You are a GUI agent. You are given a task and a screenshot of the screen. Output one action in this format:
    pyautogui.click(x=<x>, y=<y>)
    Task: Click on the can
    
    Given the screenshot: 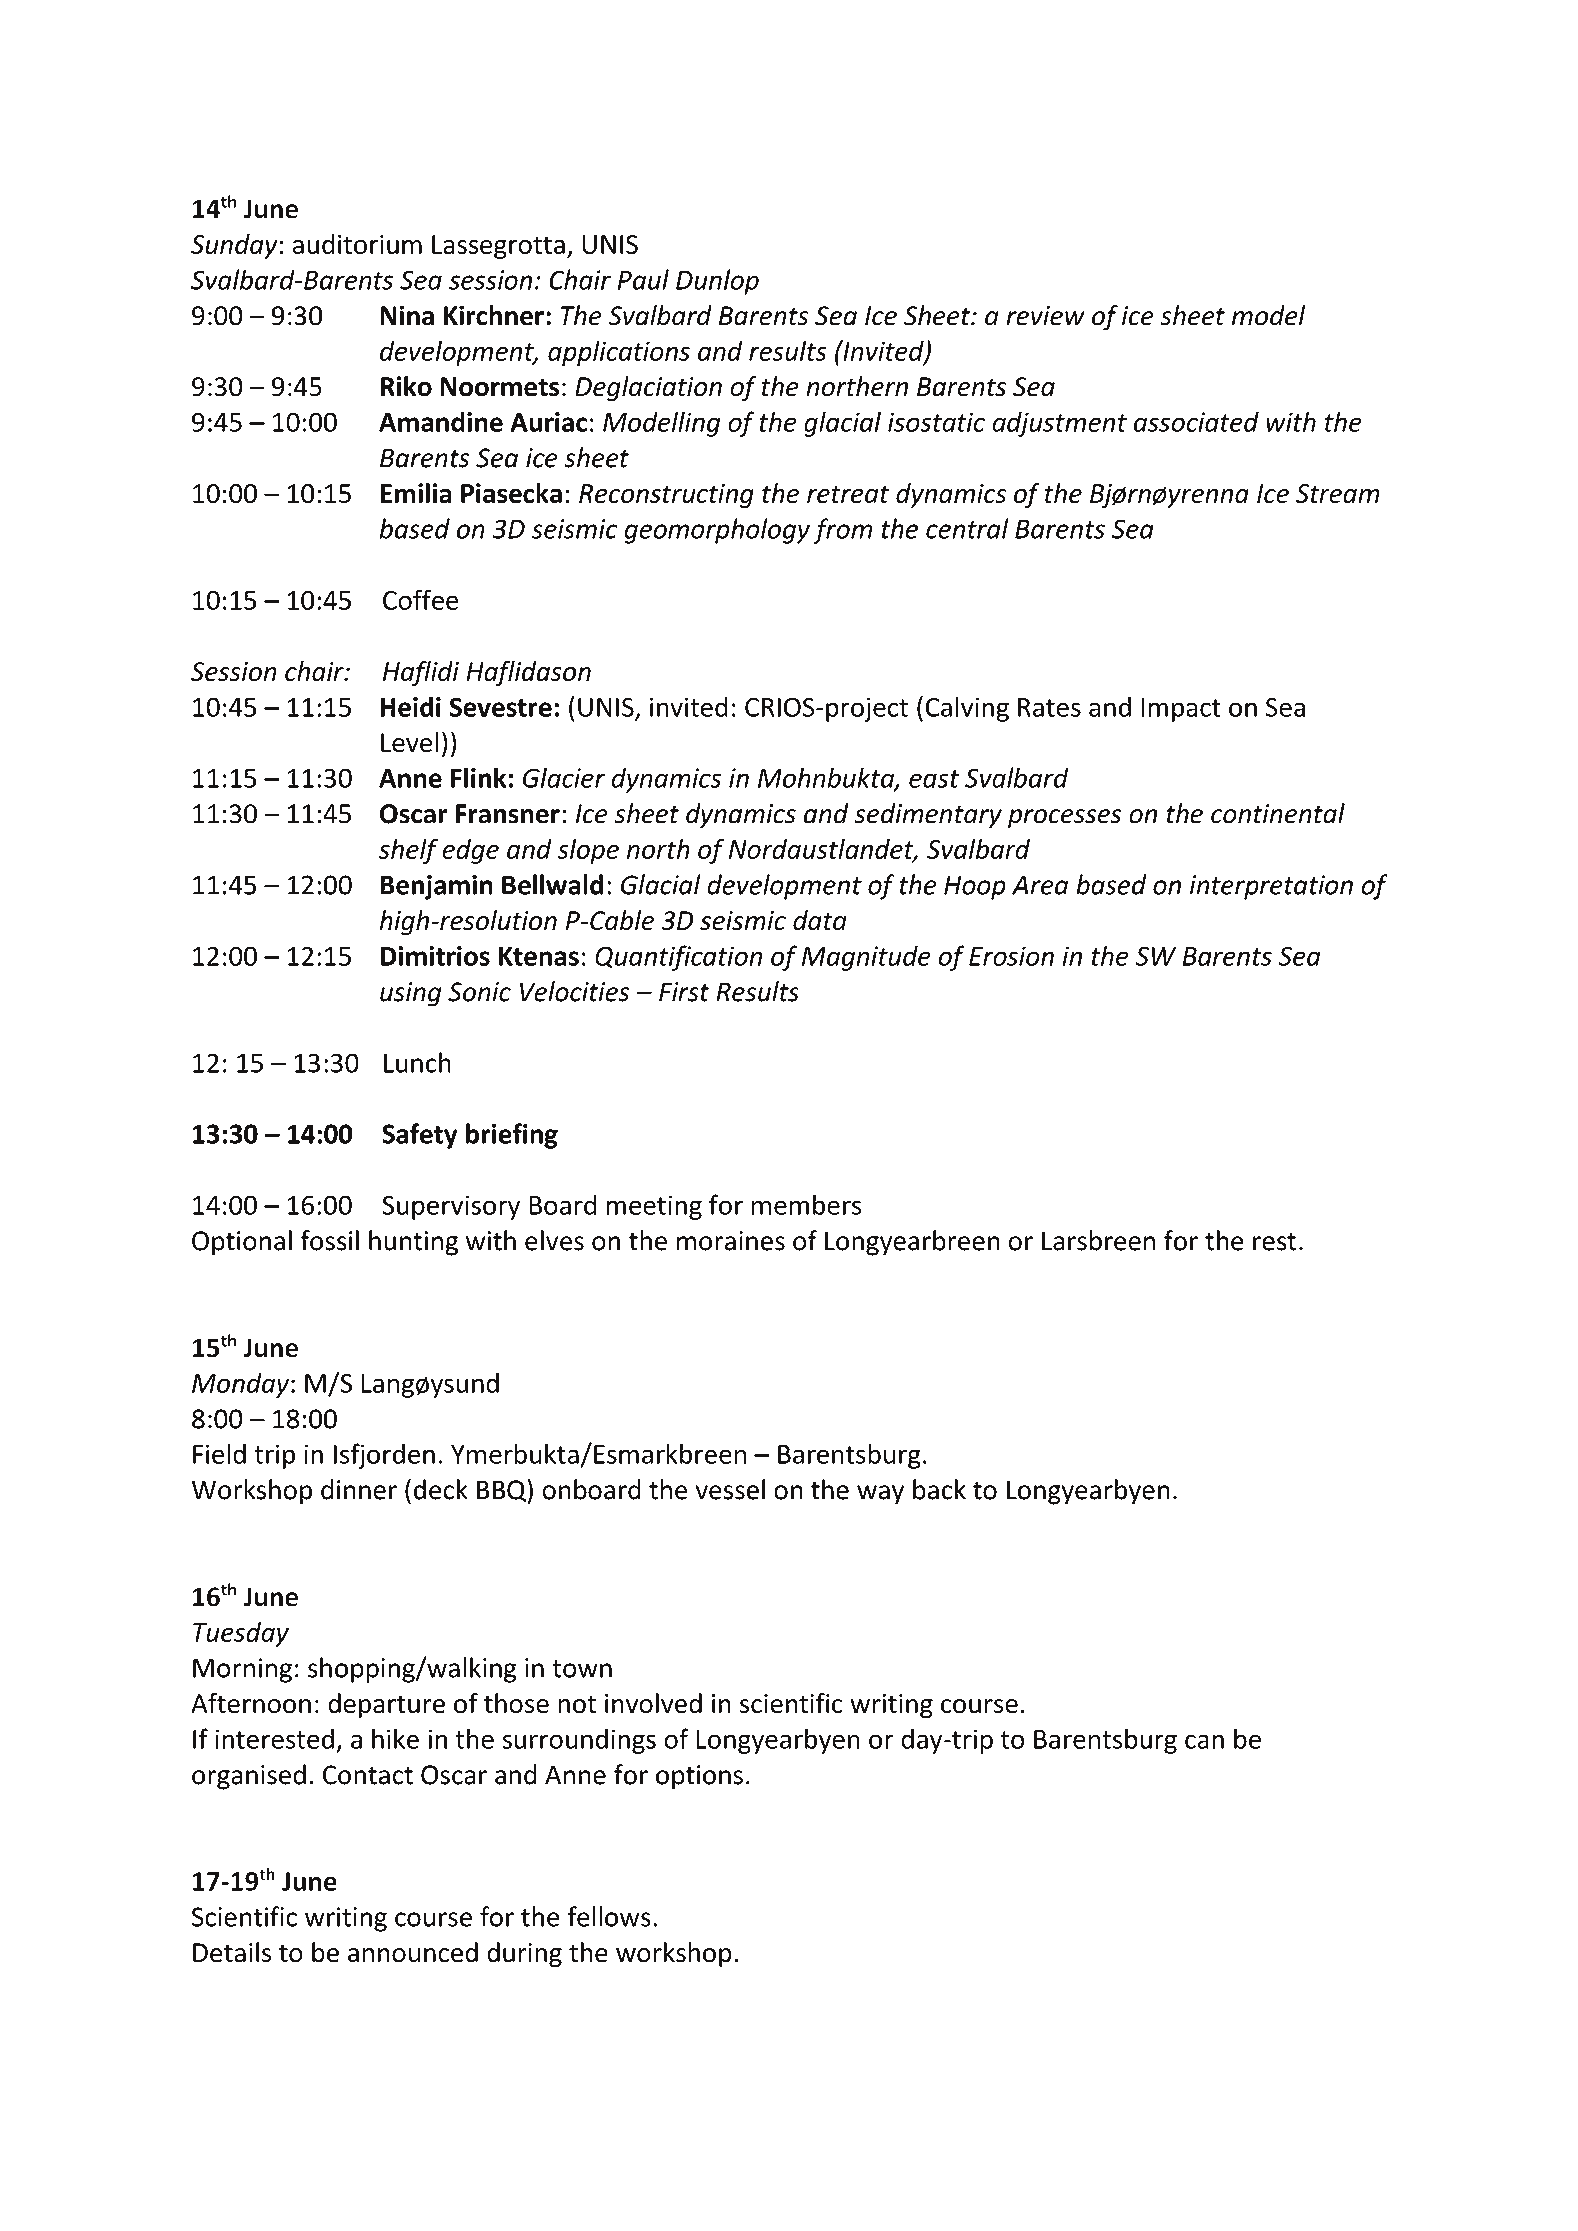 What is the action you would take?
    pyautogui.click(x=1204, y=1741)
